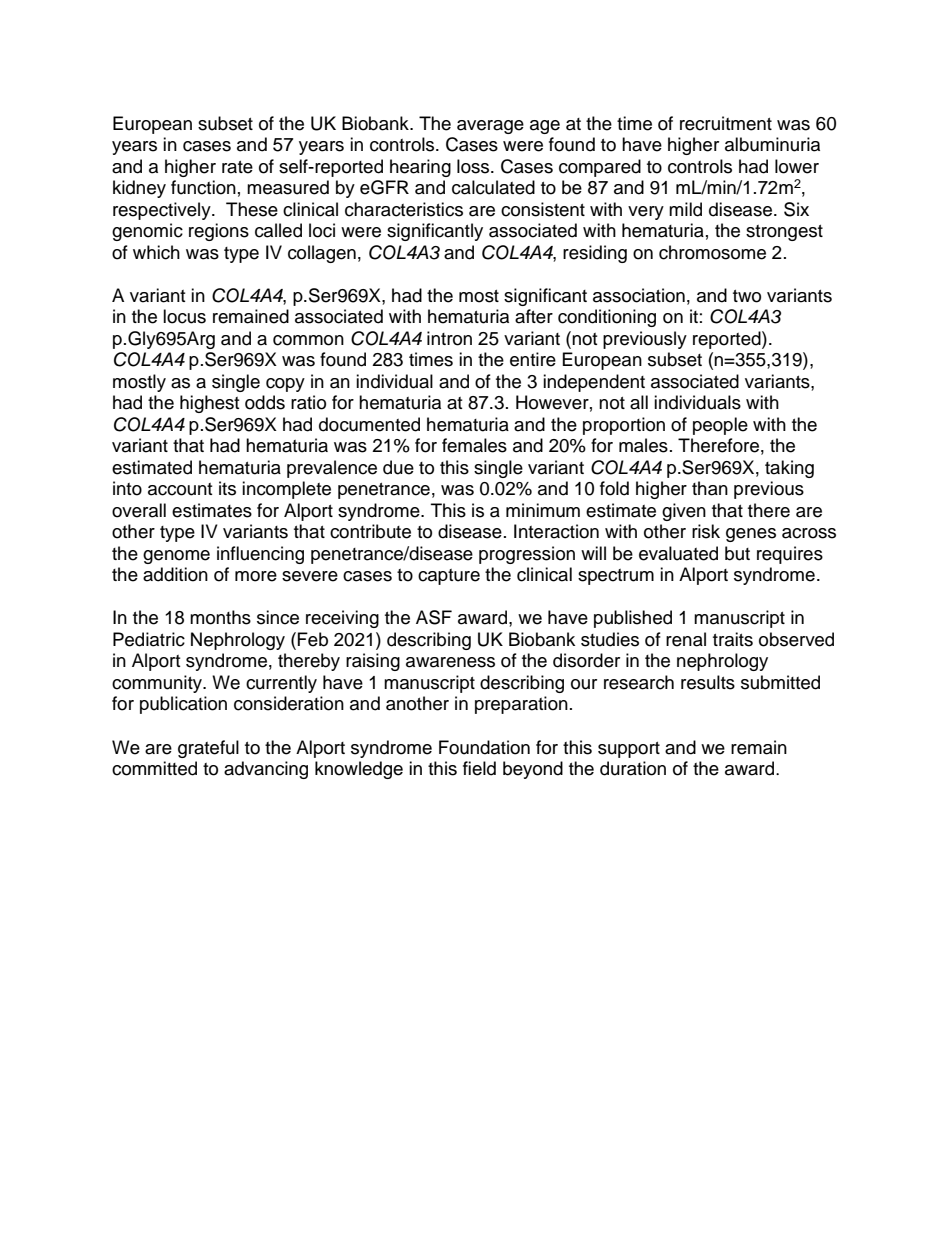  Describe the element at coordinates (726, 123) in the screenshot. I see `recruitment` at that location.
